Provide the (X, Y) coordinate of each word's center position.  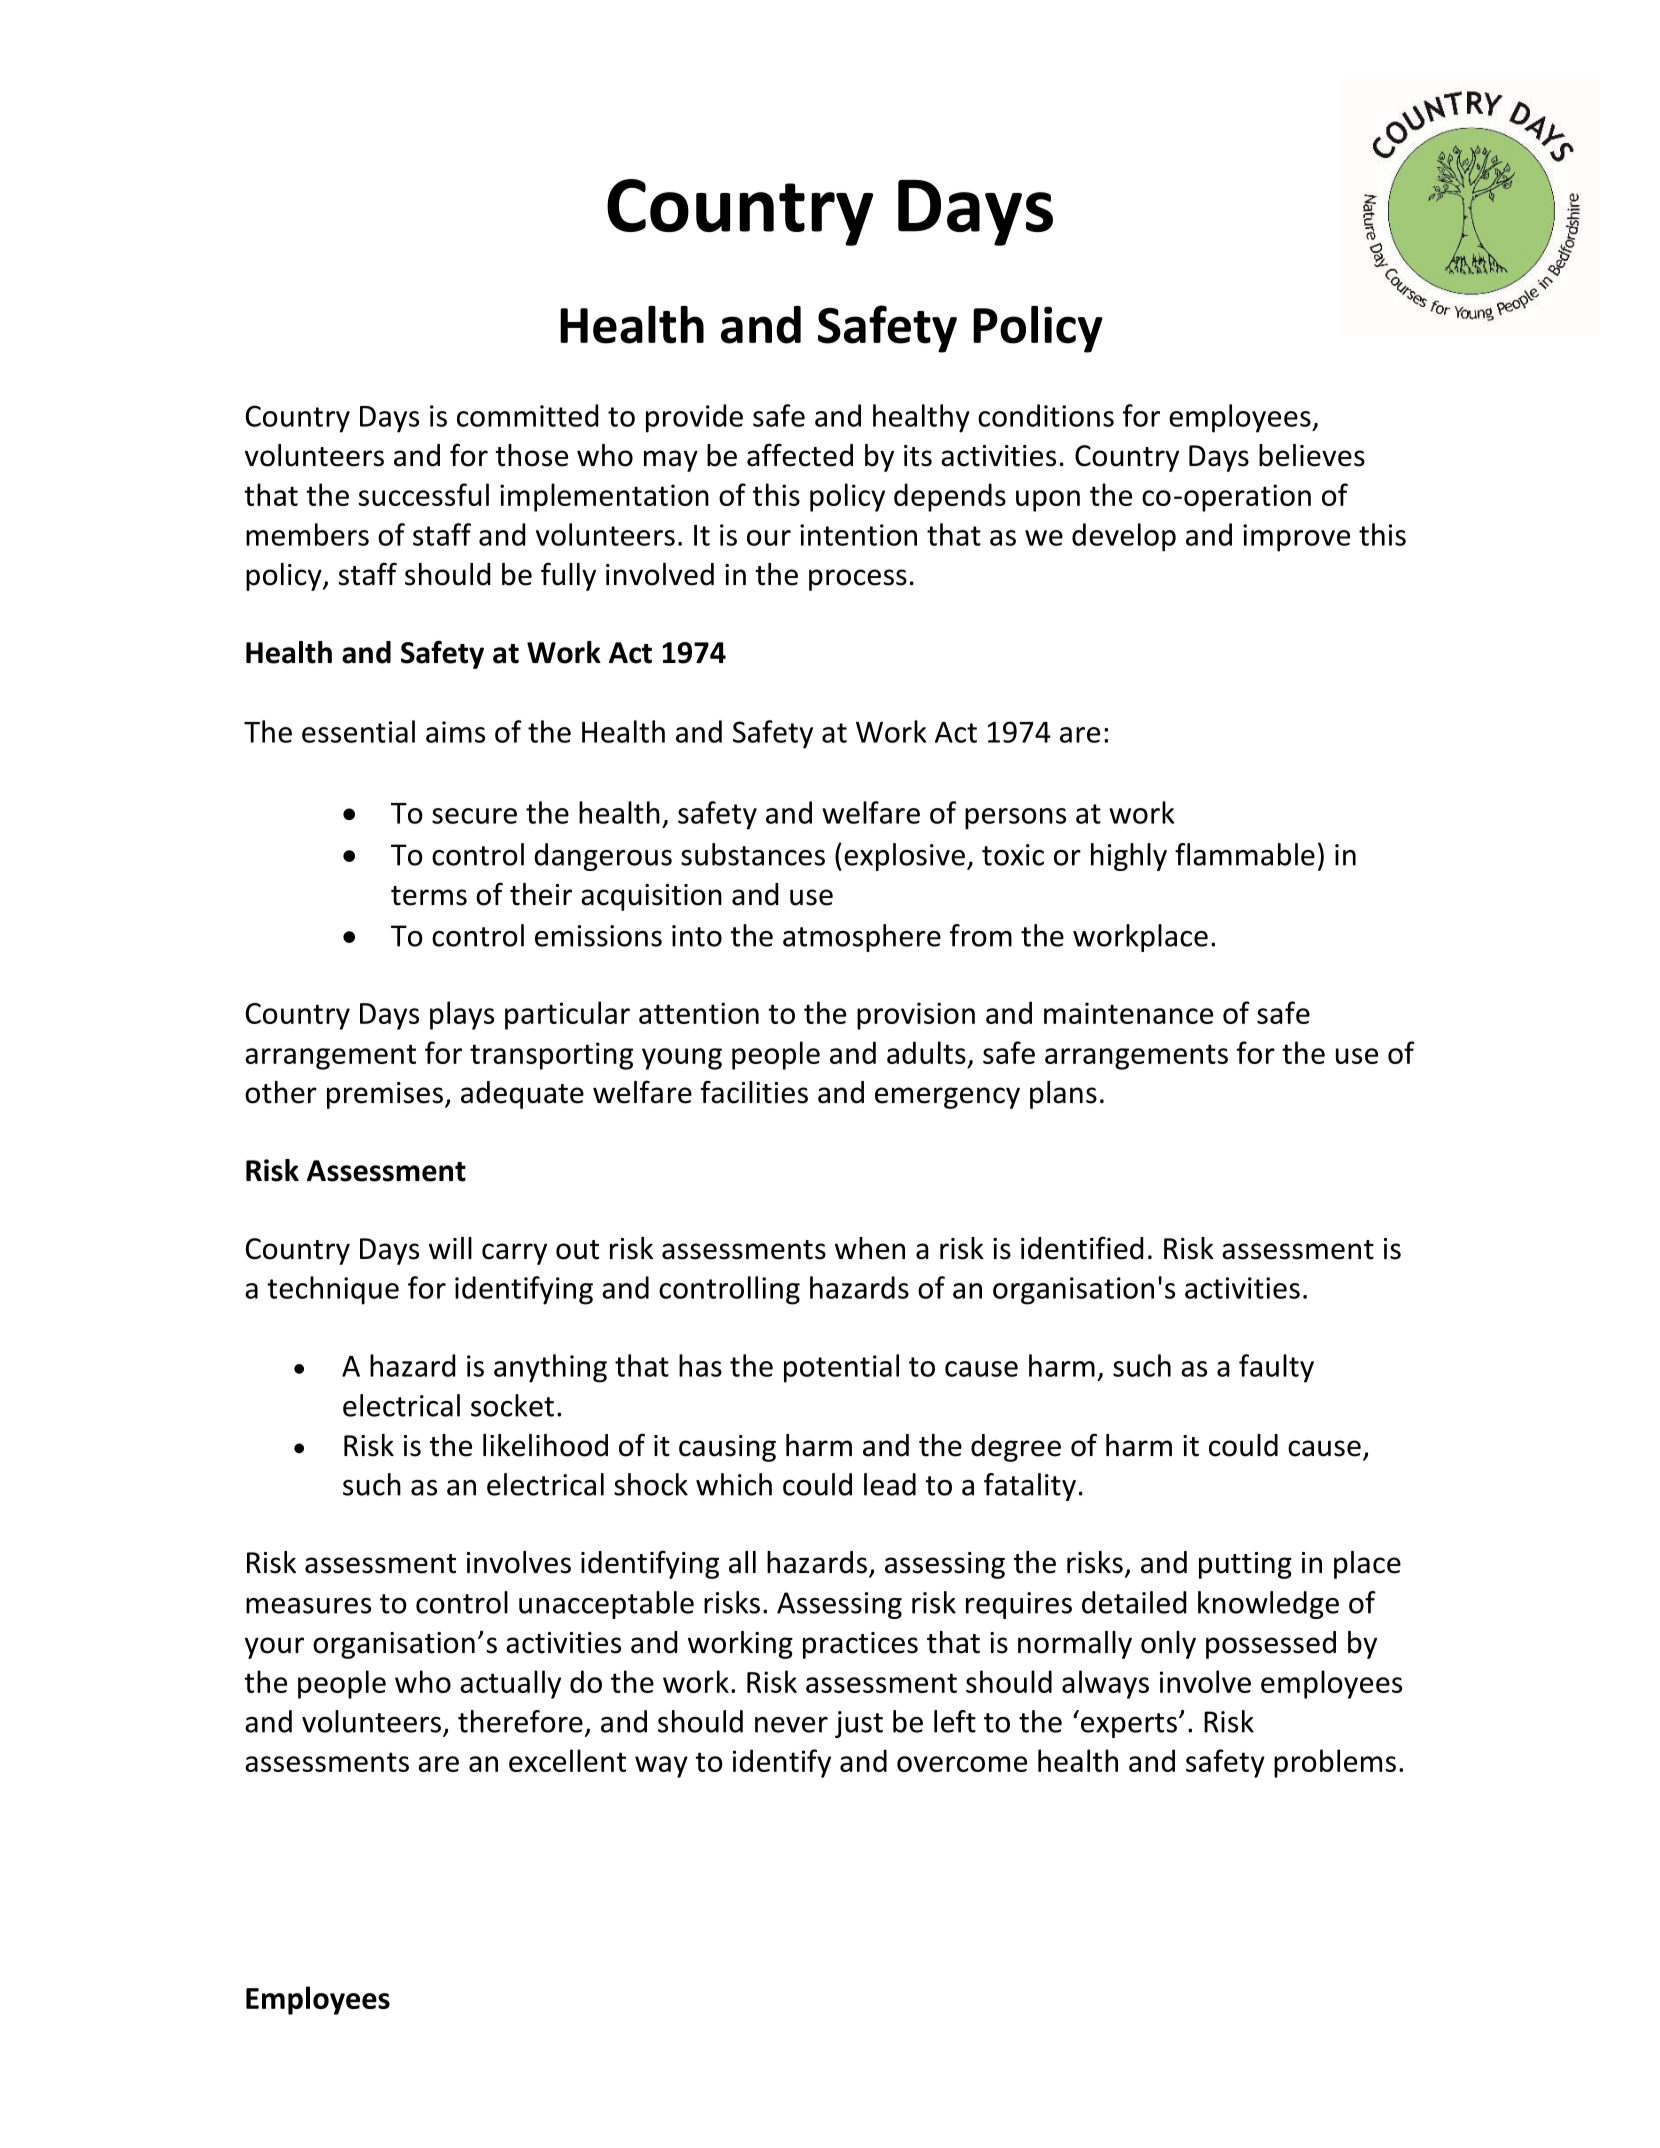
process (858, 580)
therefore (520, 1721)
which (734, 1484)
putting (1245, 1565)
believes (1312, 455)
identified (1082, 1248)
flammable (1245, 854)
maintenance (1128, 1013)
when (870, 1248)
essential (358, 731)
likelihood (545, 1445)
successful (423, 494)
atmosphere (862, 938)
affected (800, 455)
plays (462, 1015)
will (450, 1248)
